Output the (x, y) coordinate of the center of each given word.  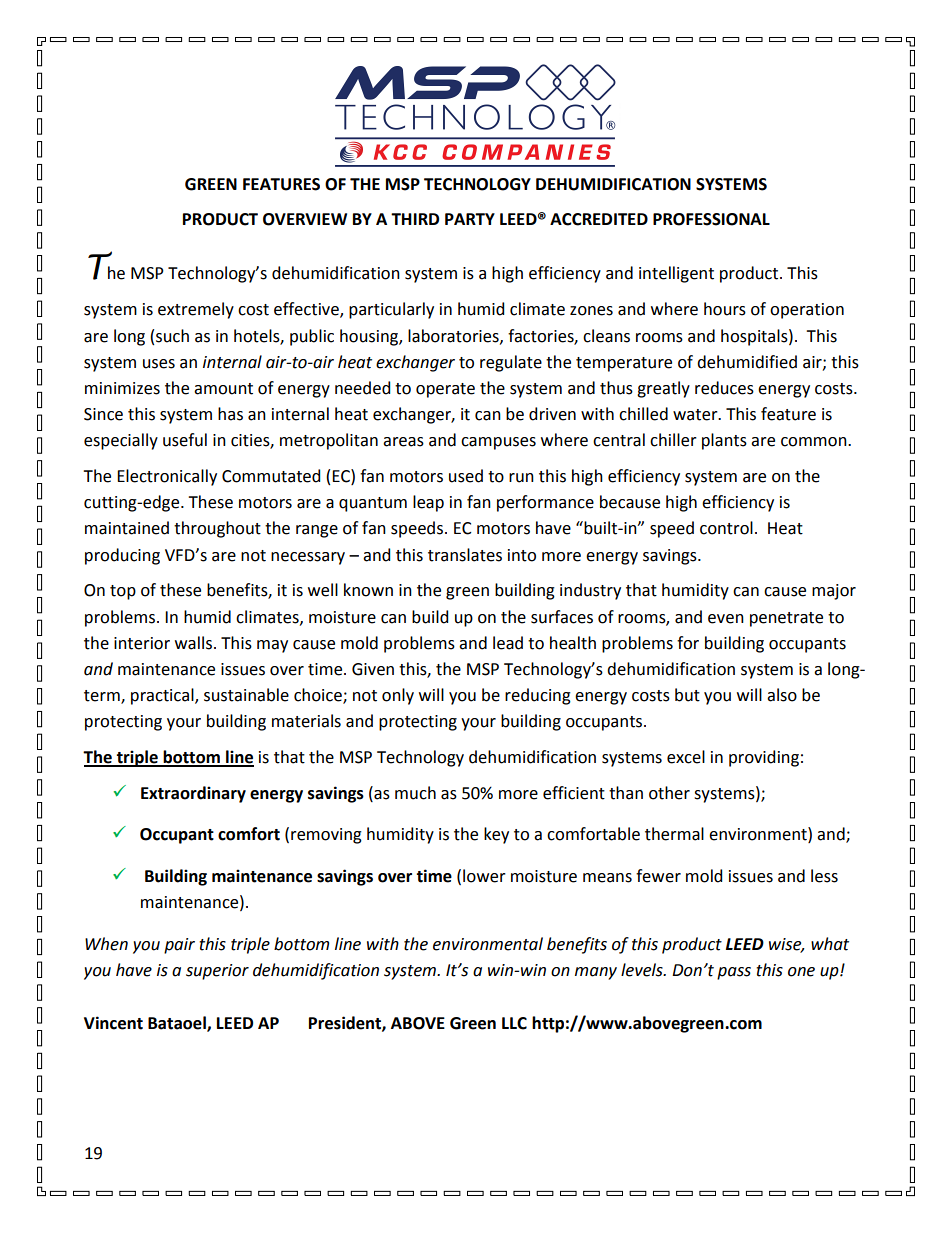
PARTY (470, 219)
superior (217, 972)
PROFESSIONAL (711, 219)
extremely (196, 310)
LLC (514, 1023)
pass (734, 973)
